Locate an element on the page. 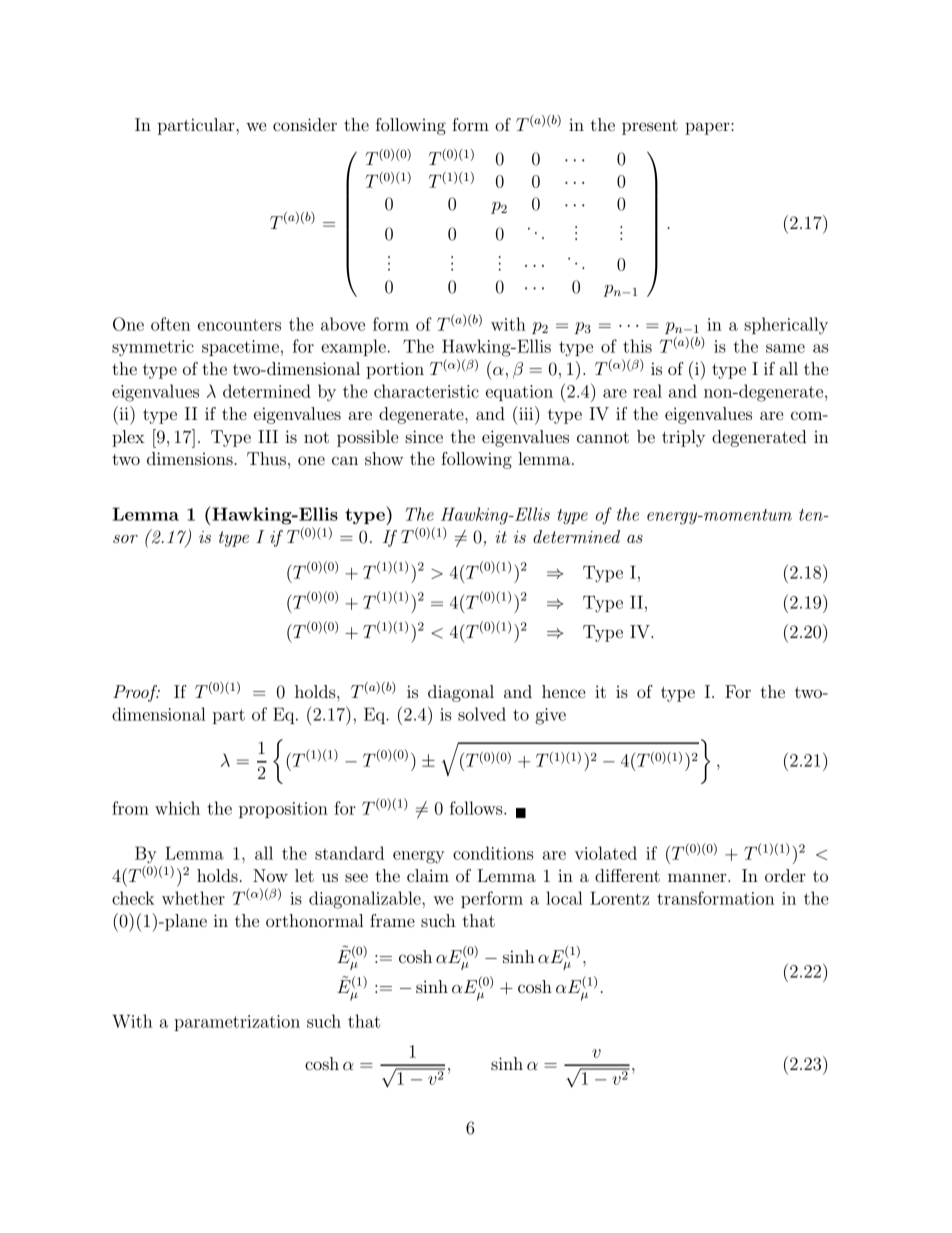 The image size is (952, 1233). since is located at coordinates (424, 436).
